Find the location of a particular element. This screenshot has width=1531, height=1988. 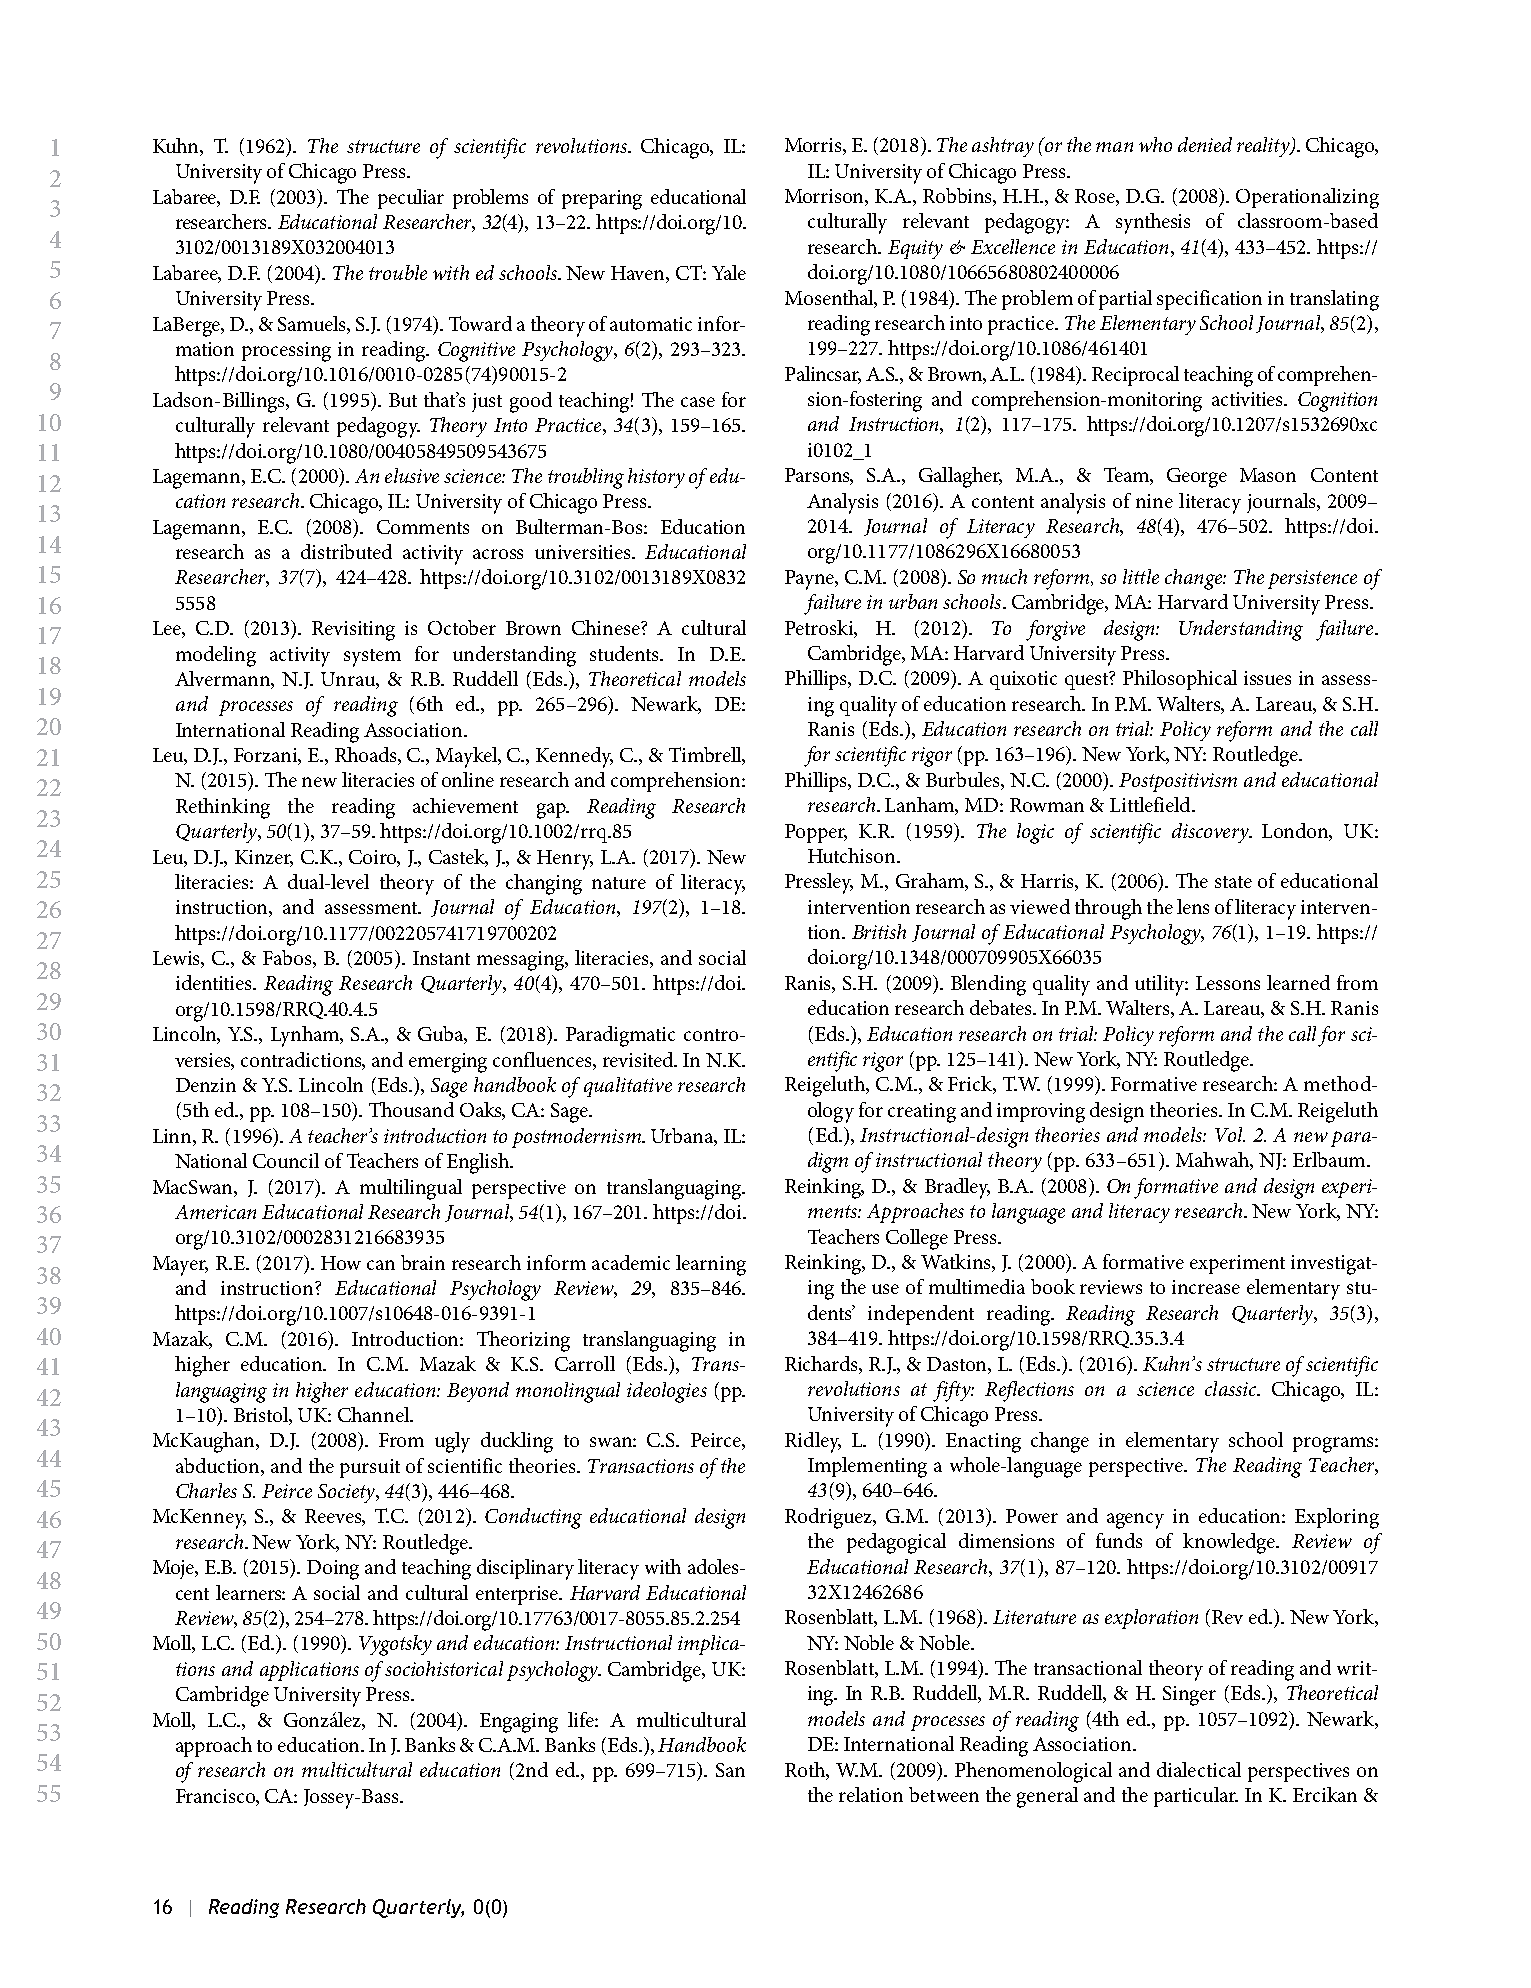

Lessons is located at coordinates (1228, 983).
